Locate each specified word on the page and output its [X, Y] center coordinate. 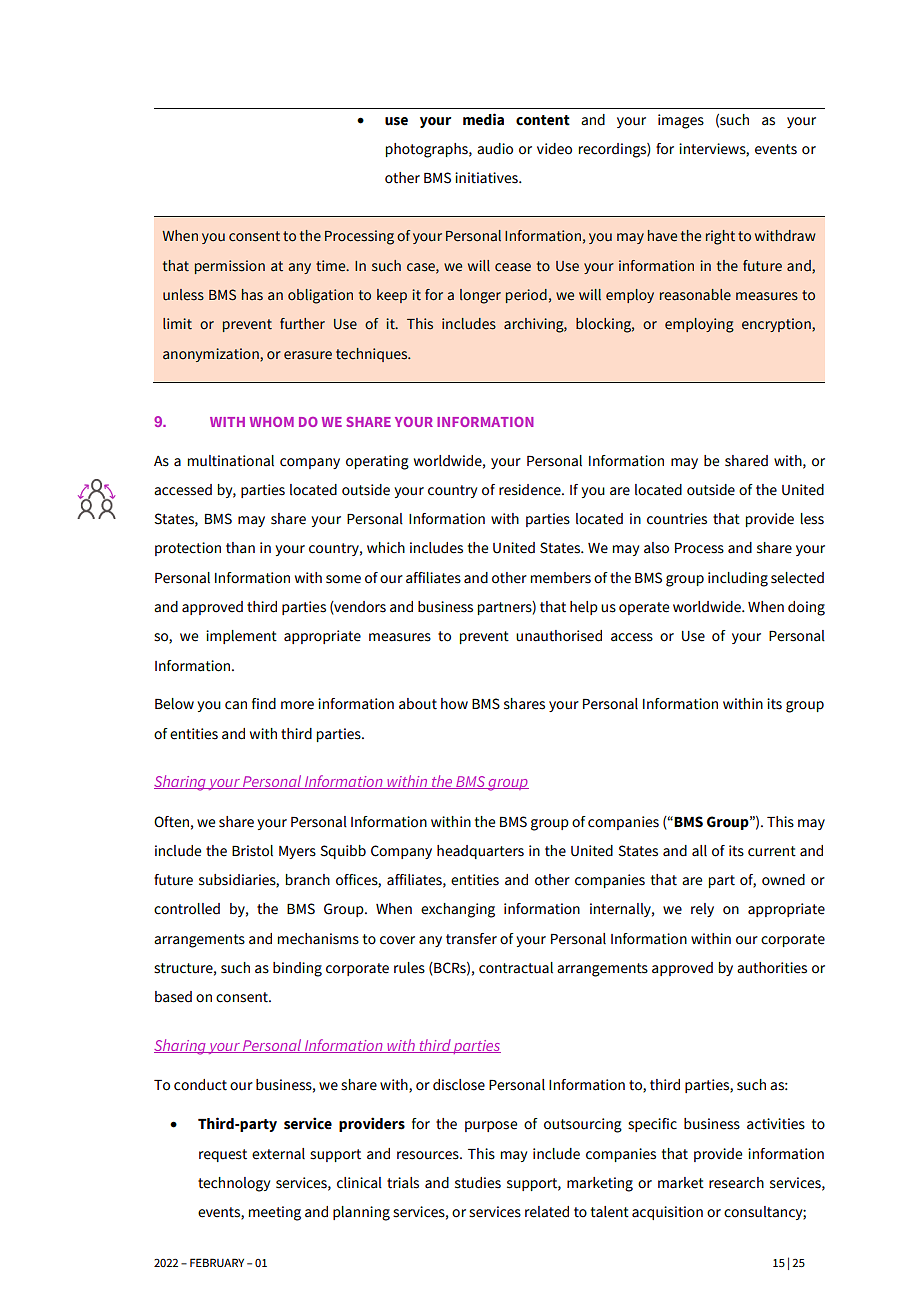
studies [478, 1183]
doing [806, 608]
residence [531, 490]
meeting [275, 1213]
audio [495, 149]
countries [677, 519]
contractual [516, 968]
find [264, 704]
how [454, 704]
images [681, 121]
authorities [772, 968]
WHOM [272, 422]
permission [230, 267]
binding [297, 969]
